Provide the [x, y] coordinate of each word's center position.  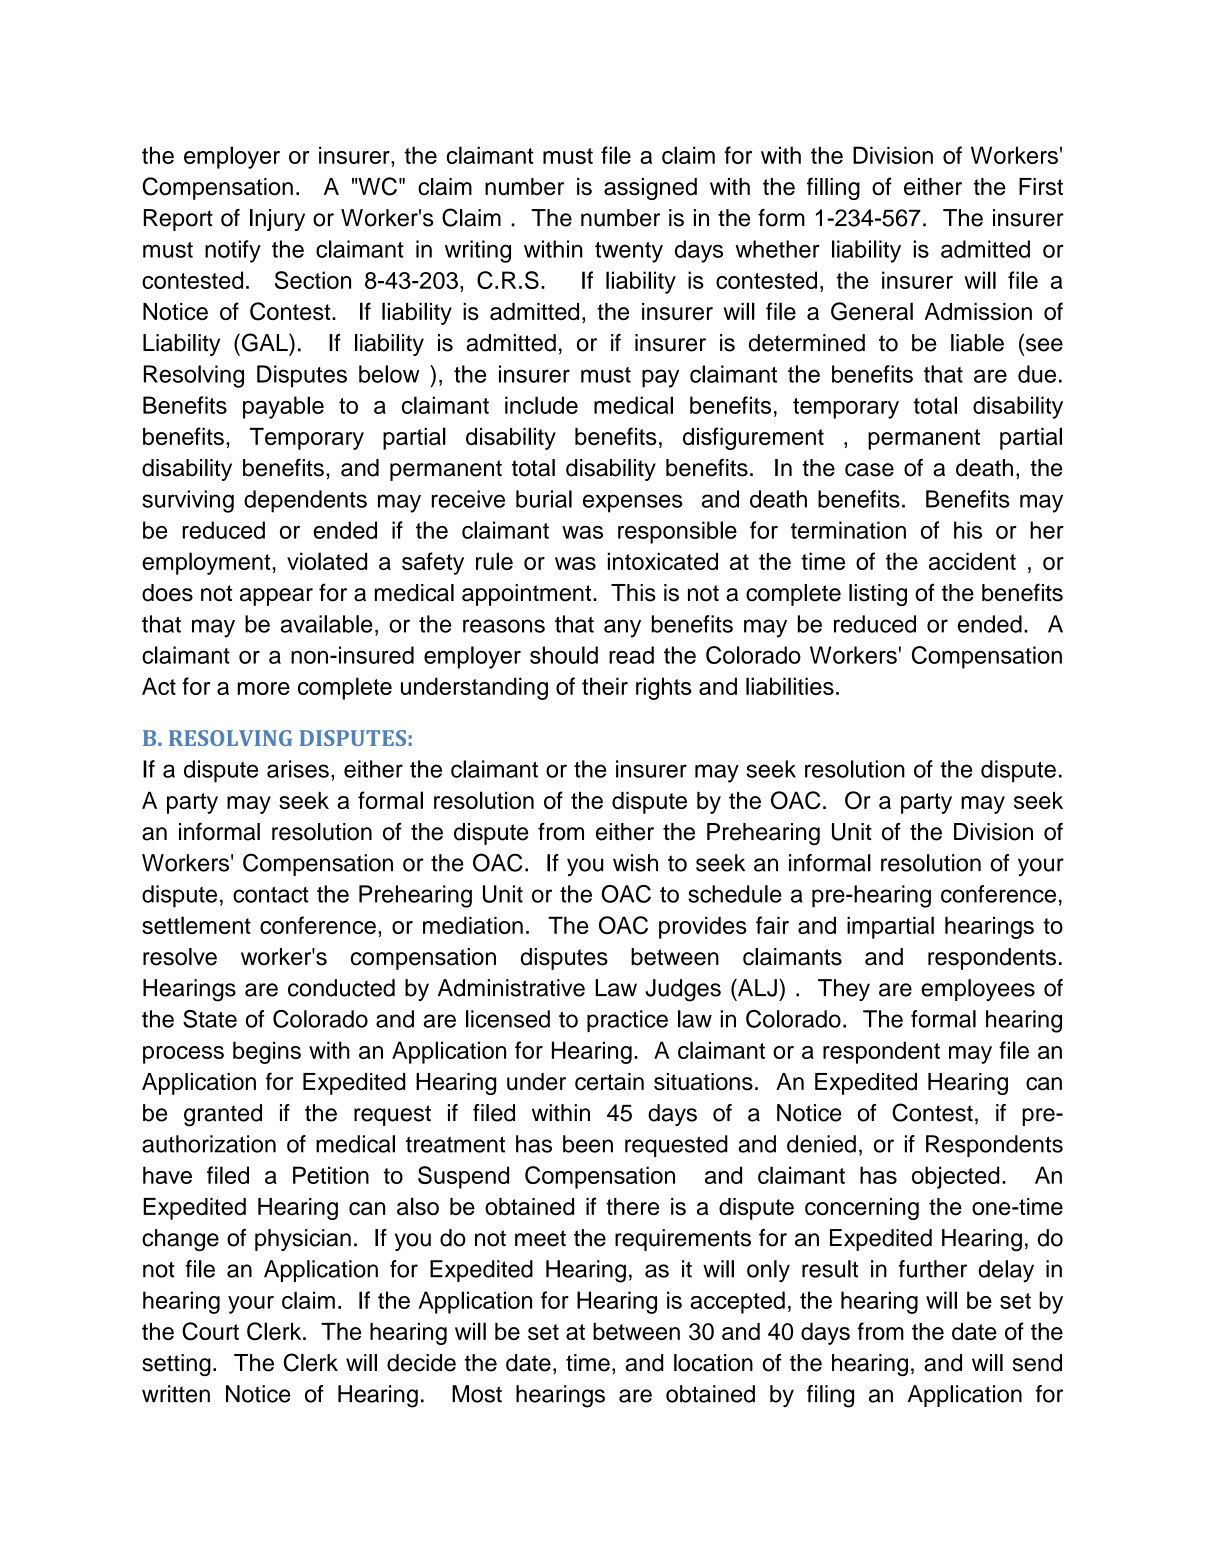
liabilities [790, 686]
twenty [629, 252]
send [1037, 1363]
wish [635, 863]
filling [833, 188]
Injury [277, 220]
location [713, 1363]
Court [210, 1331]
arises [298, 769]
